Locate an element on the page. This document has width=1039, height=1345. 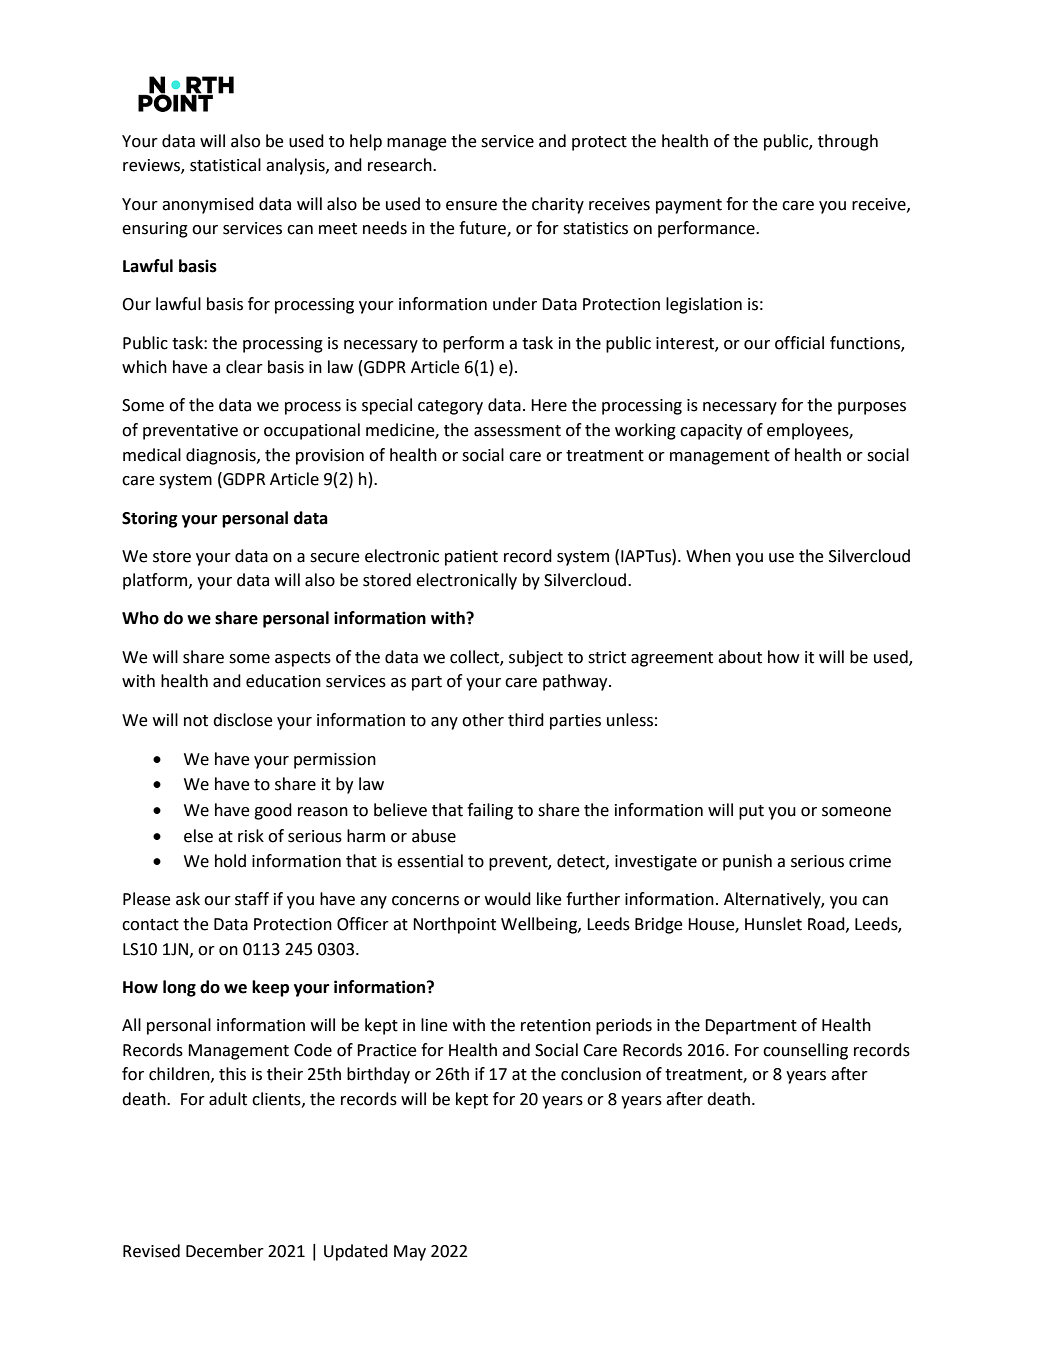
about is located at coordinates (740, 657).
